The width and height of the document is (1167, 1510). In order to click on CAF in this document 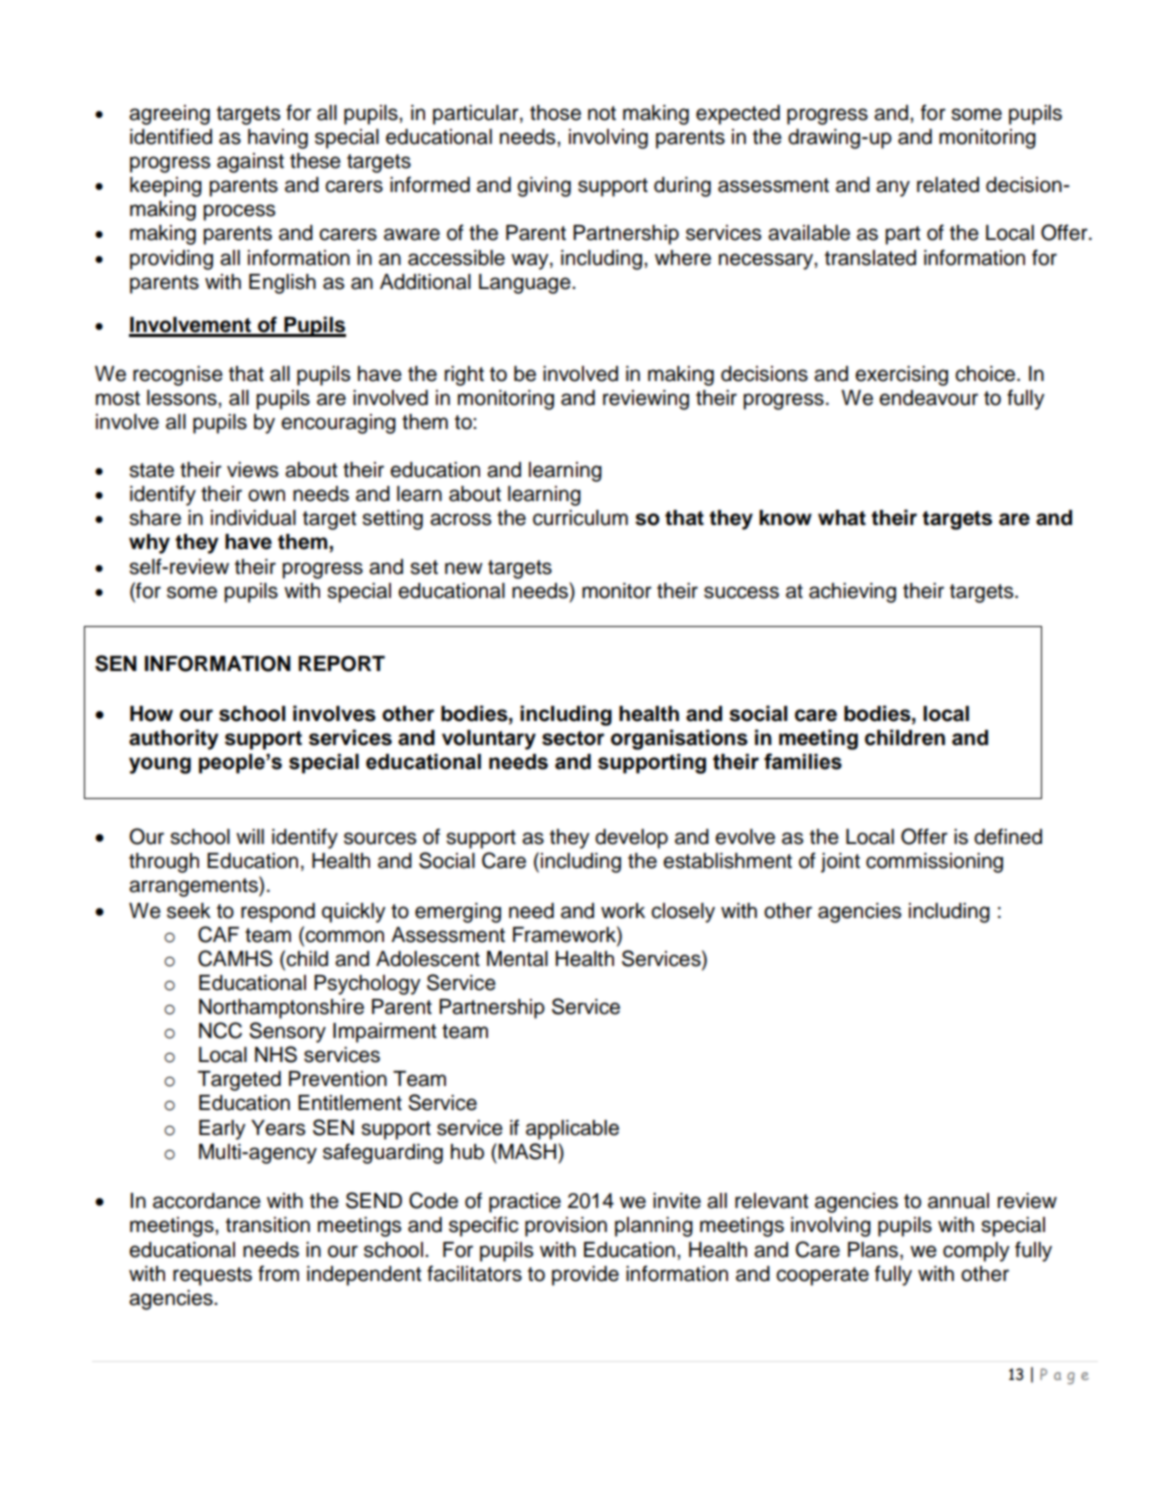, I will do `click(218, 934)`.
